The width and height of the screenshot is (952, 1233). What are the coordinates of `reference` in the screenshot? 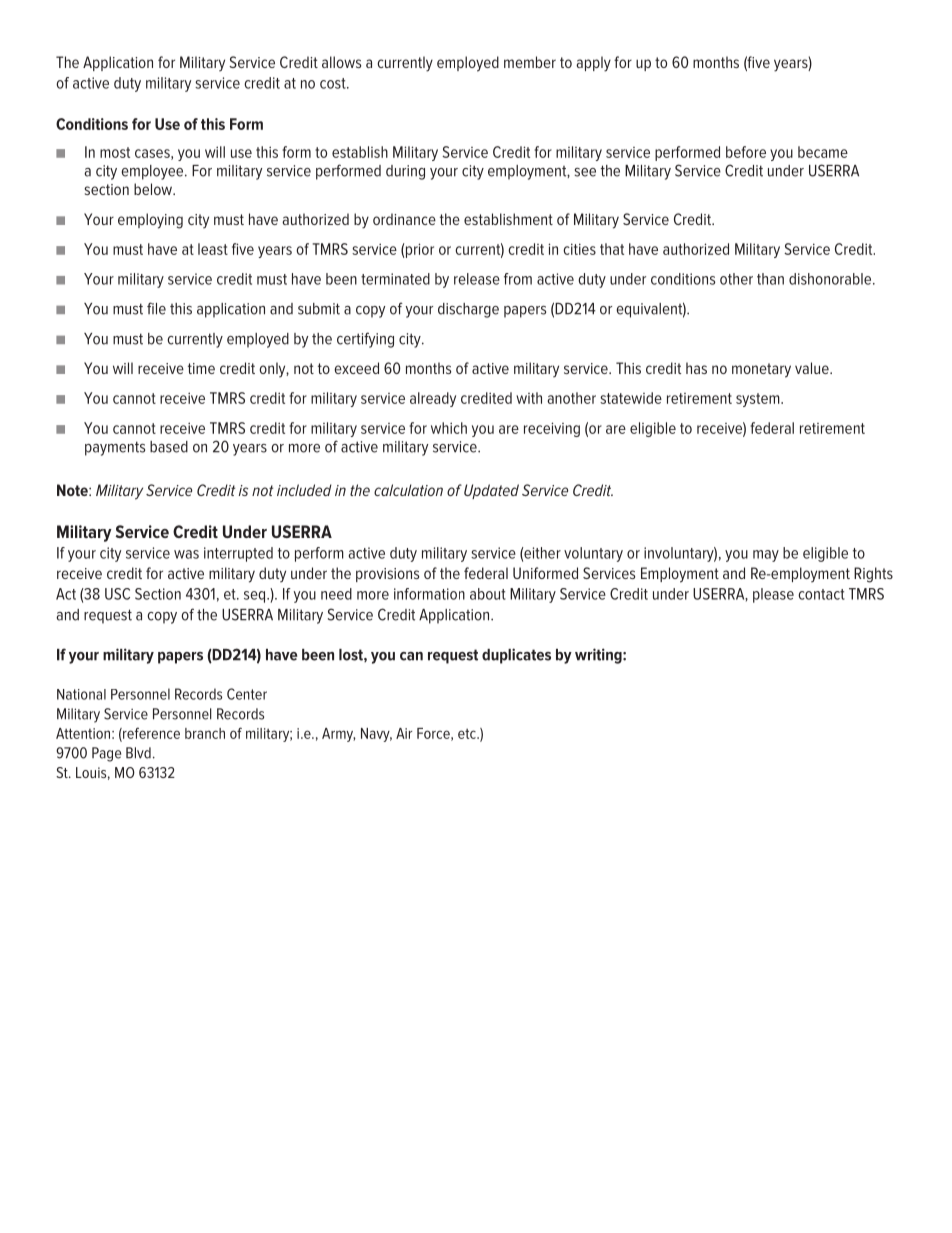 It's located at (150, 734).
